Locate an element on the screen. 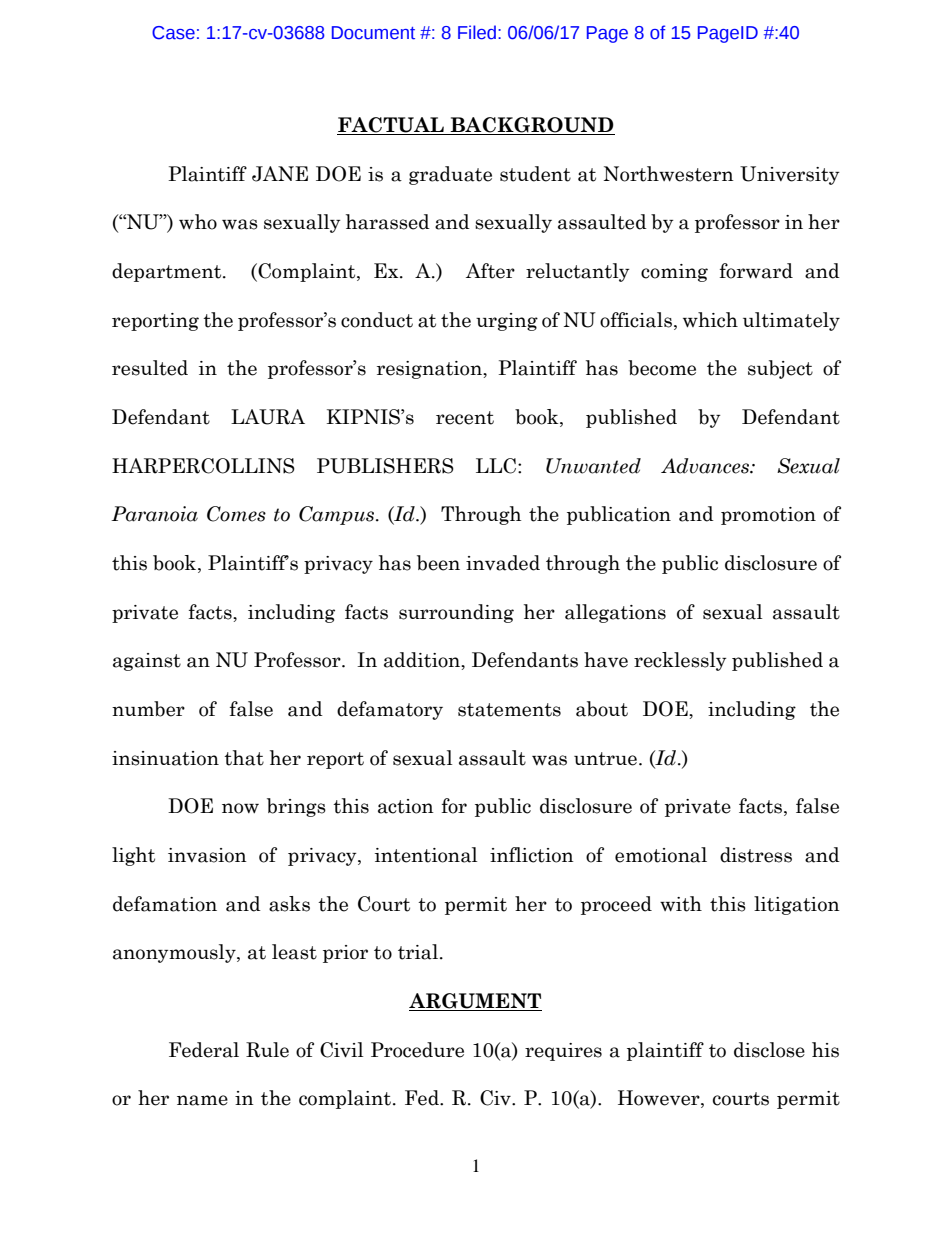 The height and width of the screenshot is (1233, 952). that is located at coordinates (244, 758).
